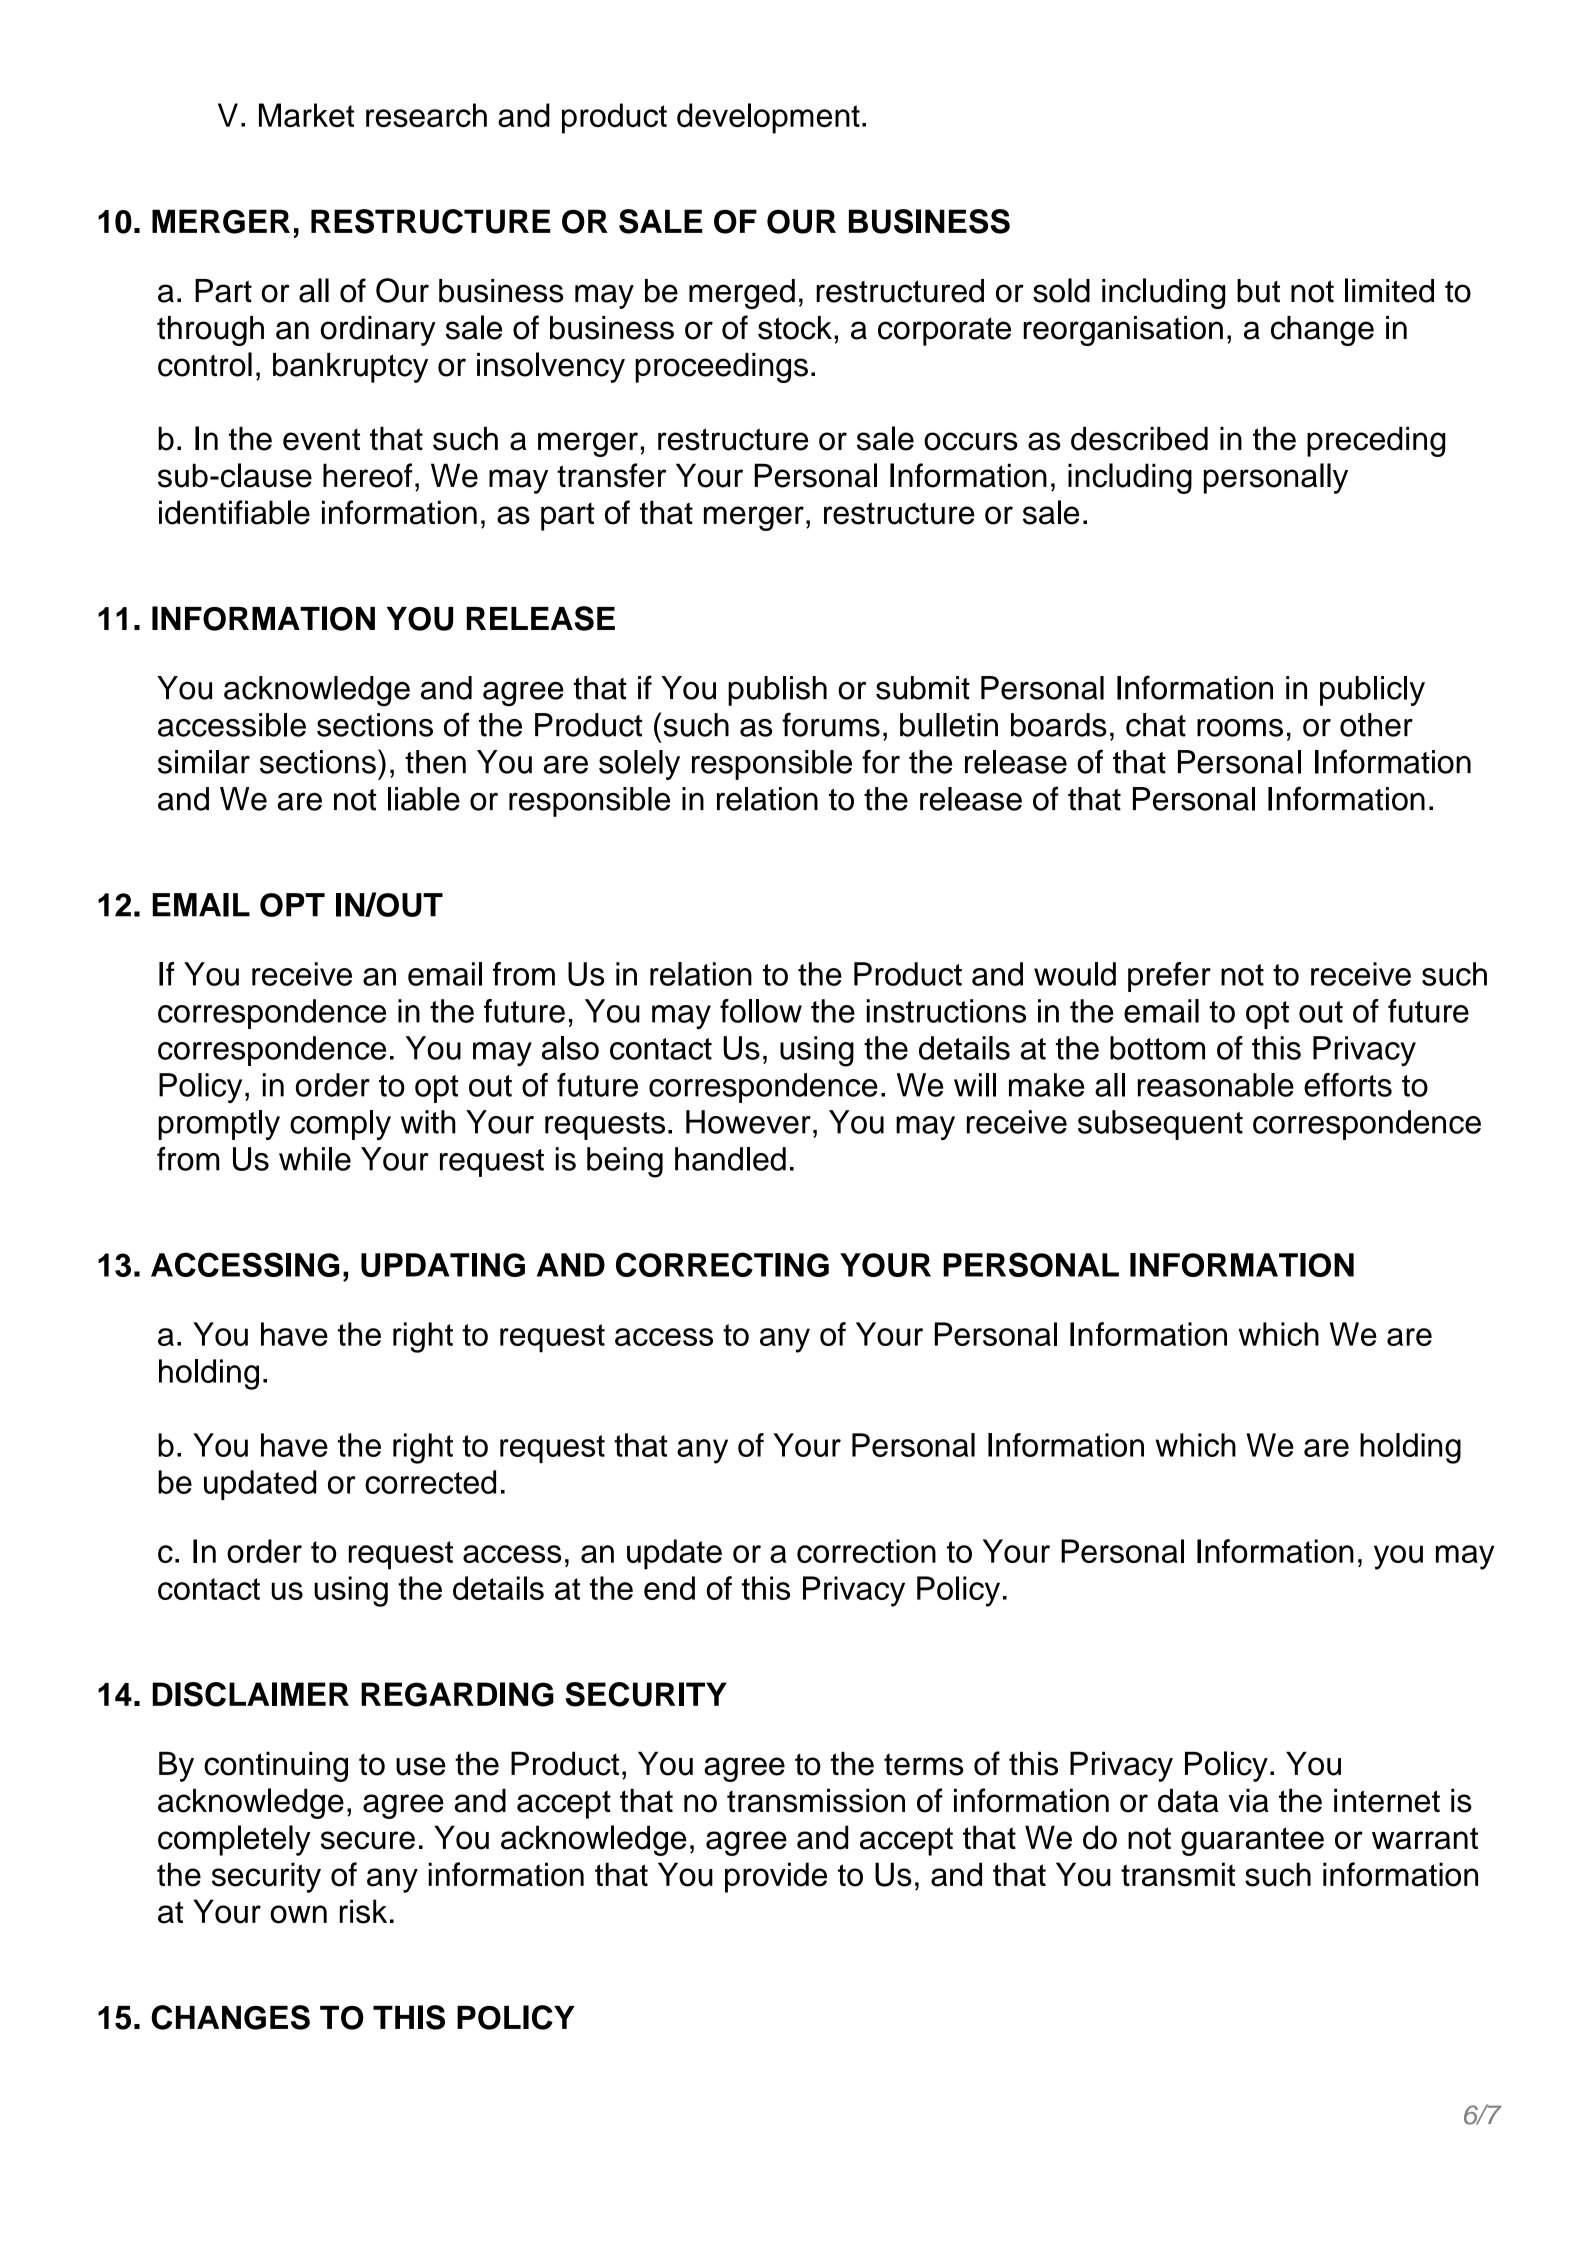 The height and width of the screenshot is (2256, 1595). Describe the element at coordinates (1258, 291) in the screenshot. I see `but` at that location.
